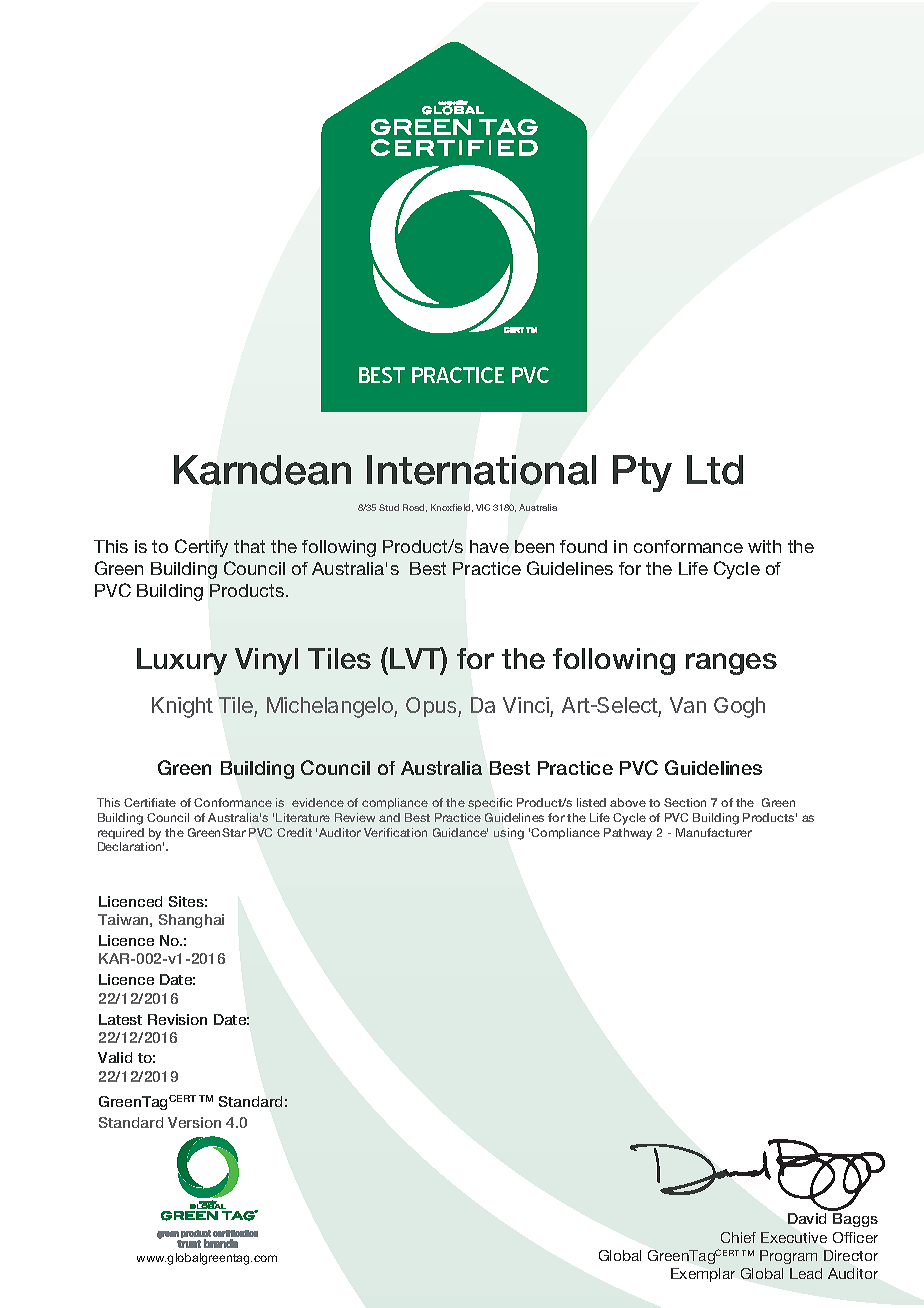 This image has height=1308, width=924. Describe the element at coordinates (714, 832) in the image. I see `Manufacturer` at that location.
